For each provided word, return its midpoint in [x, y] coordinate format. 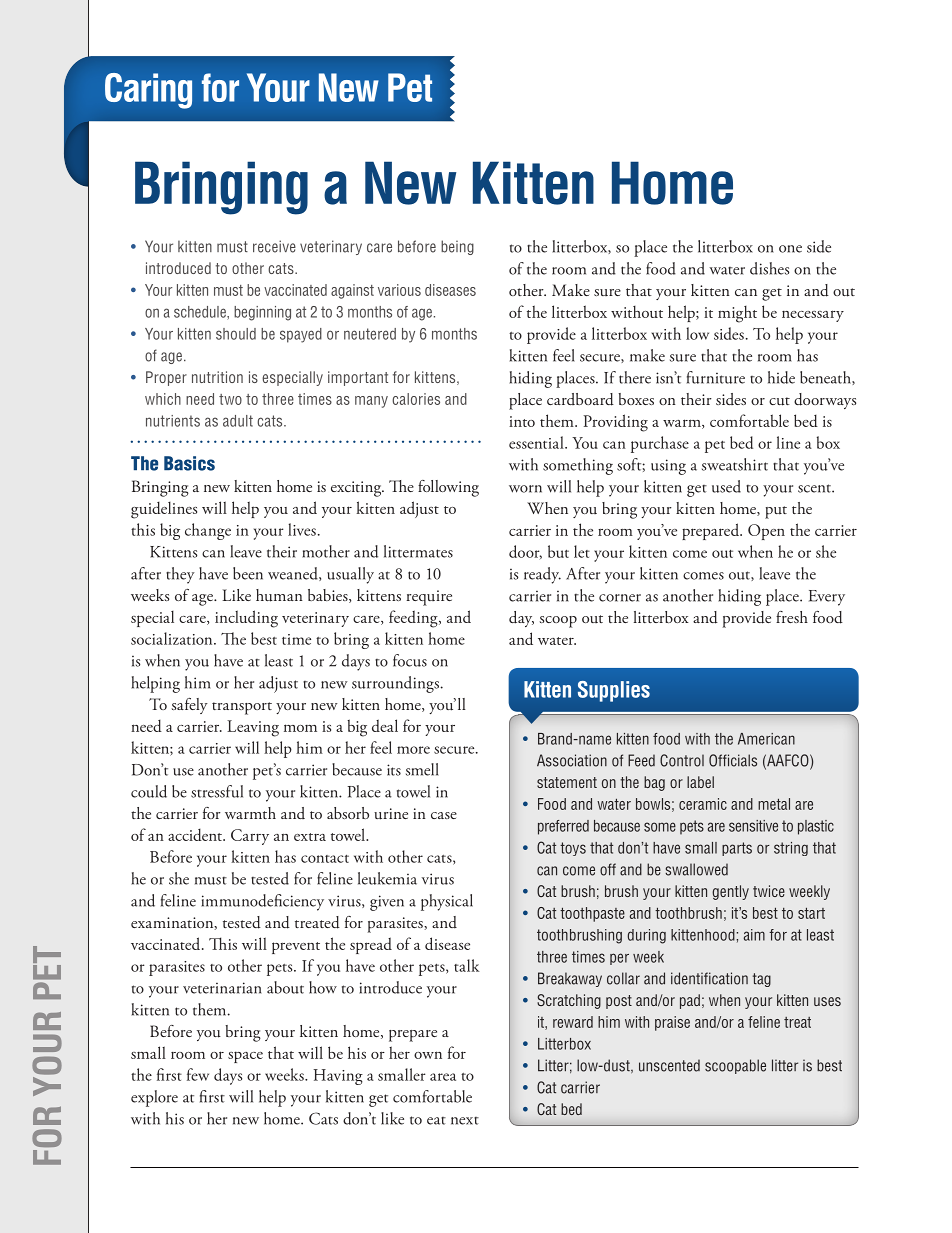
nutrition [217, 377]
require [429, 598]
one [790, 249]
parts [737, 849]
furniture [716, 377]
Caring [148, 91]
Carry [250, 837]
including [246, 619]
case [444, 815]
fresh [792, 617]
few [198, 1074]
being [457, 247]
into [522, 421]
